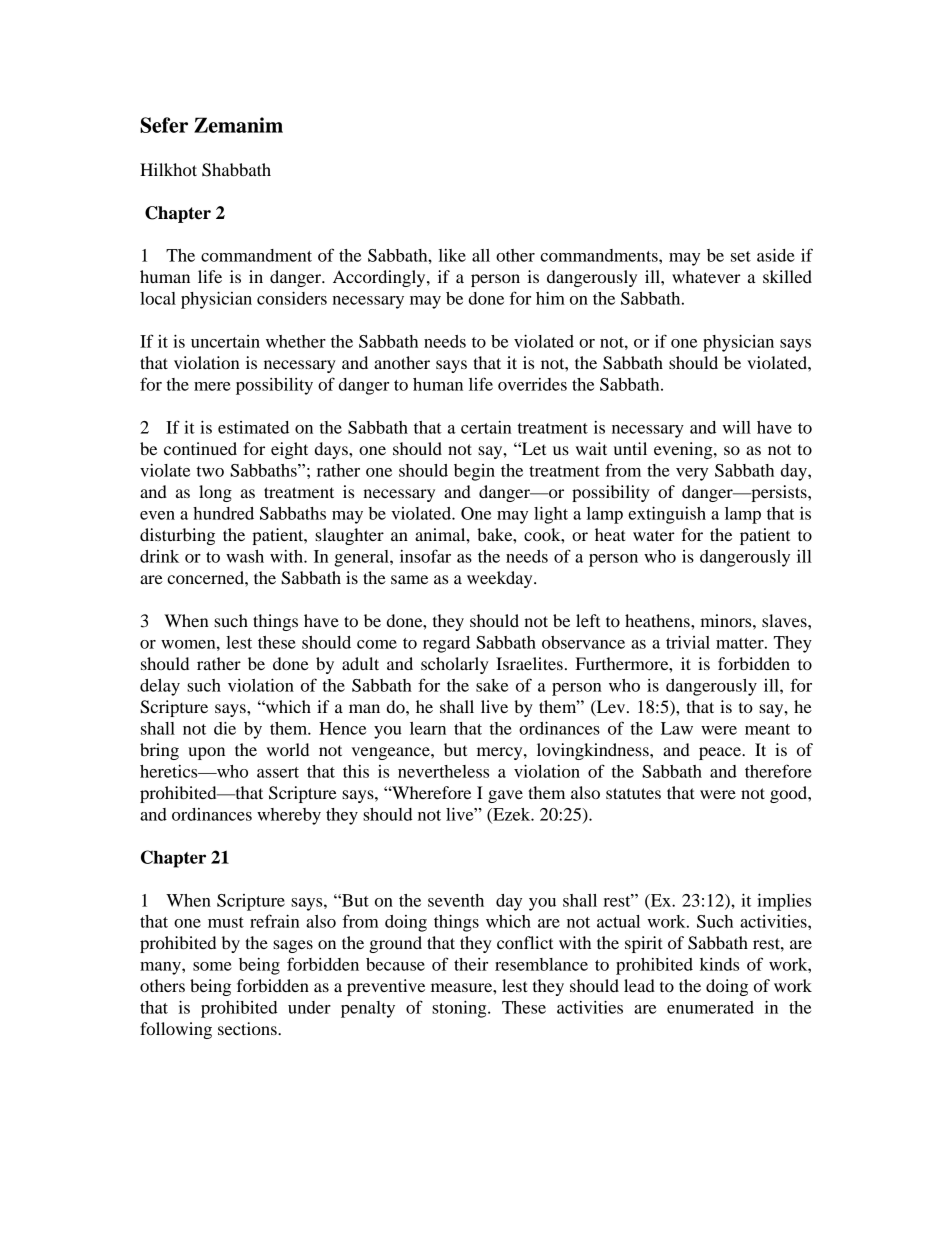 The height and width of the screenshot is (1233, 952). I want to click on water, so click(654, 535).
